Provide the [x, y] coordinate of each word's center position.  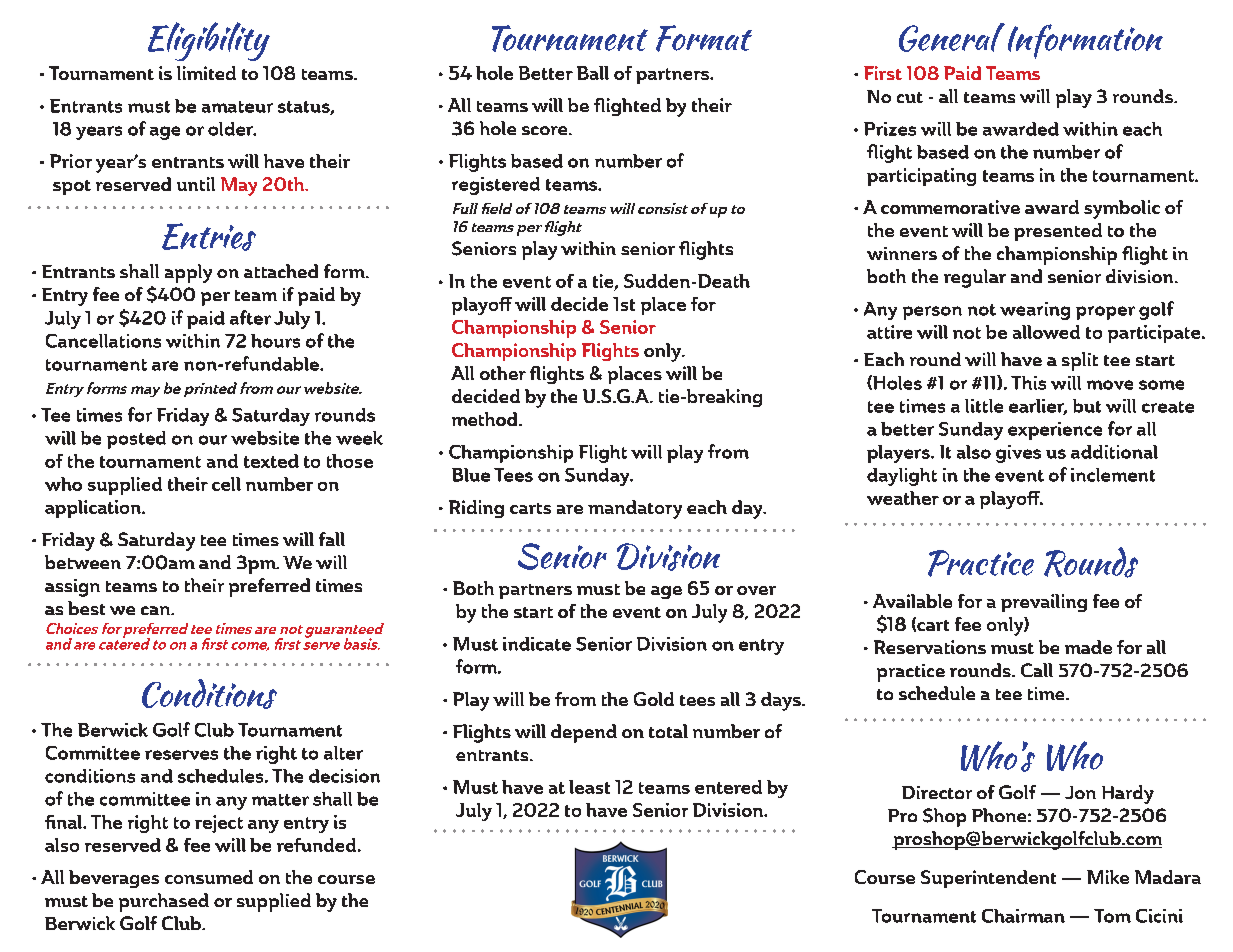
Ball [593, 73]
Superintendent [988, 879]
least [589, 787]
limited [206, 73]
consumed [209, 877]
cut [910, 97]
